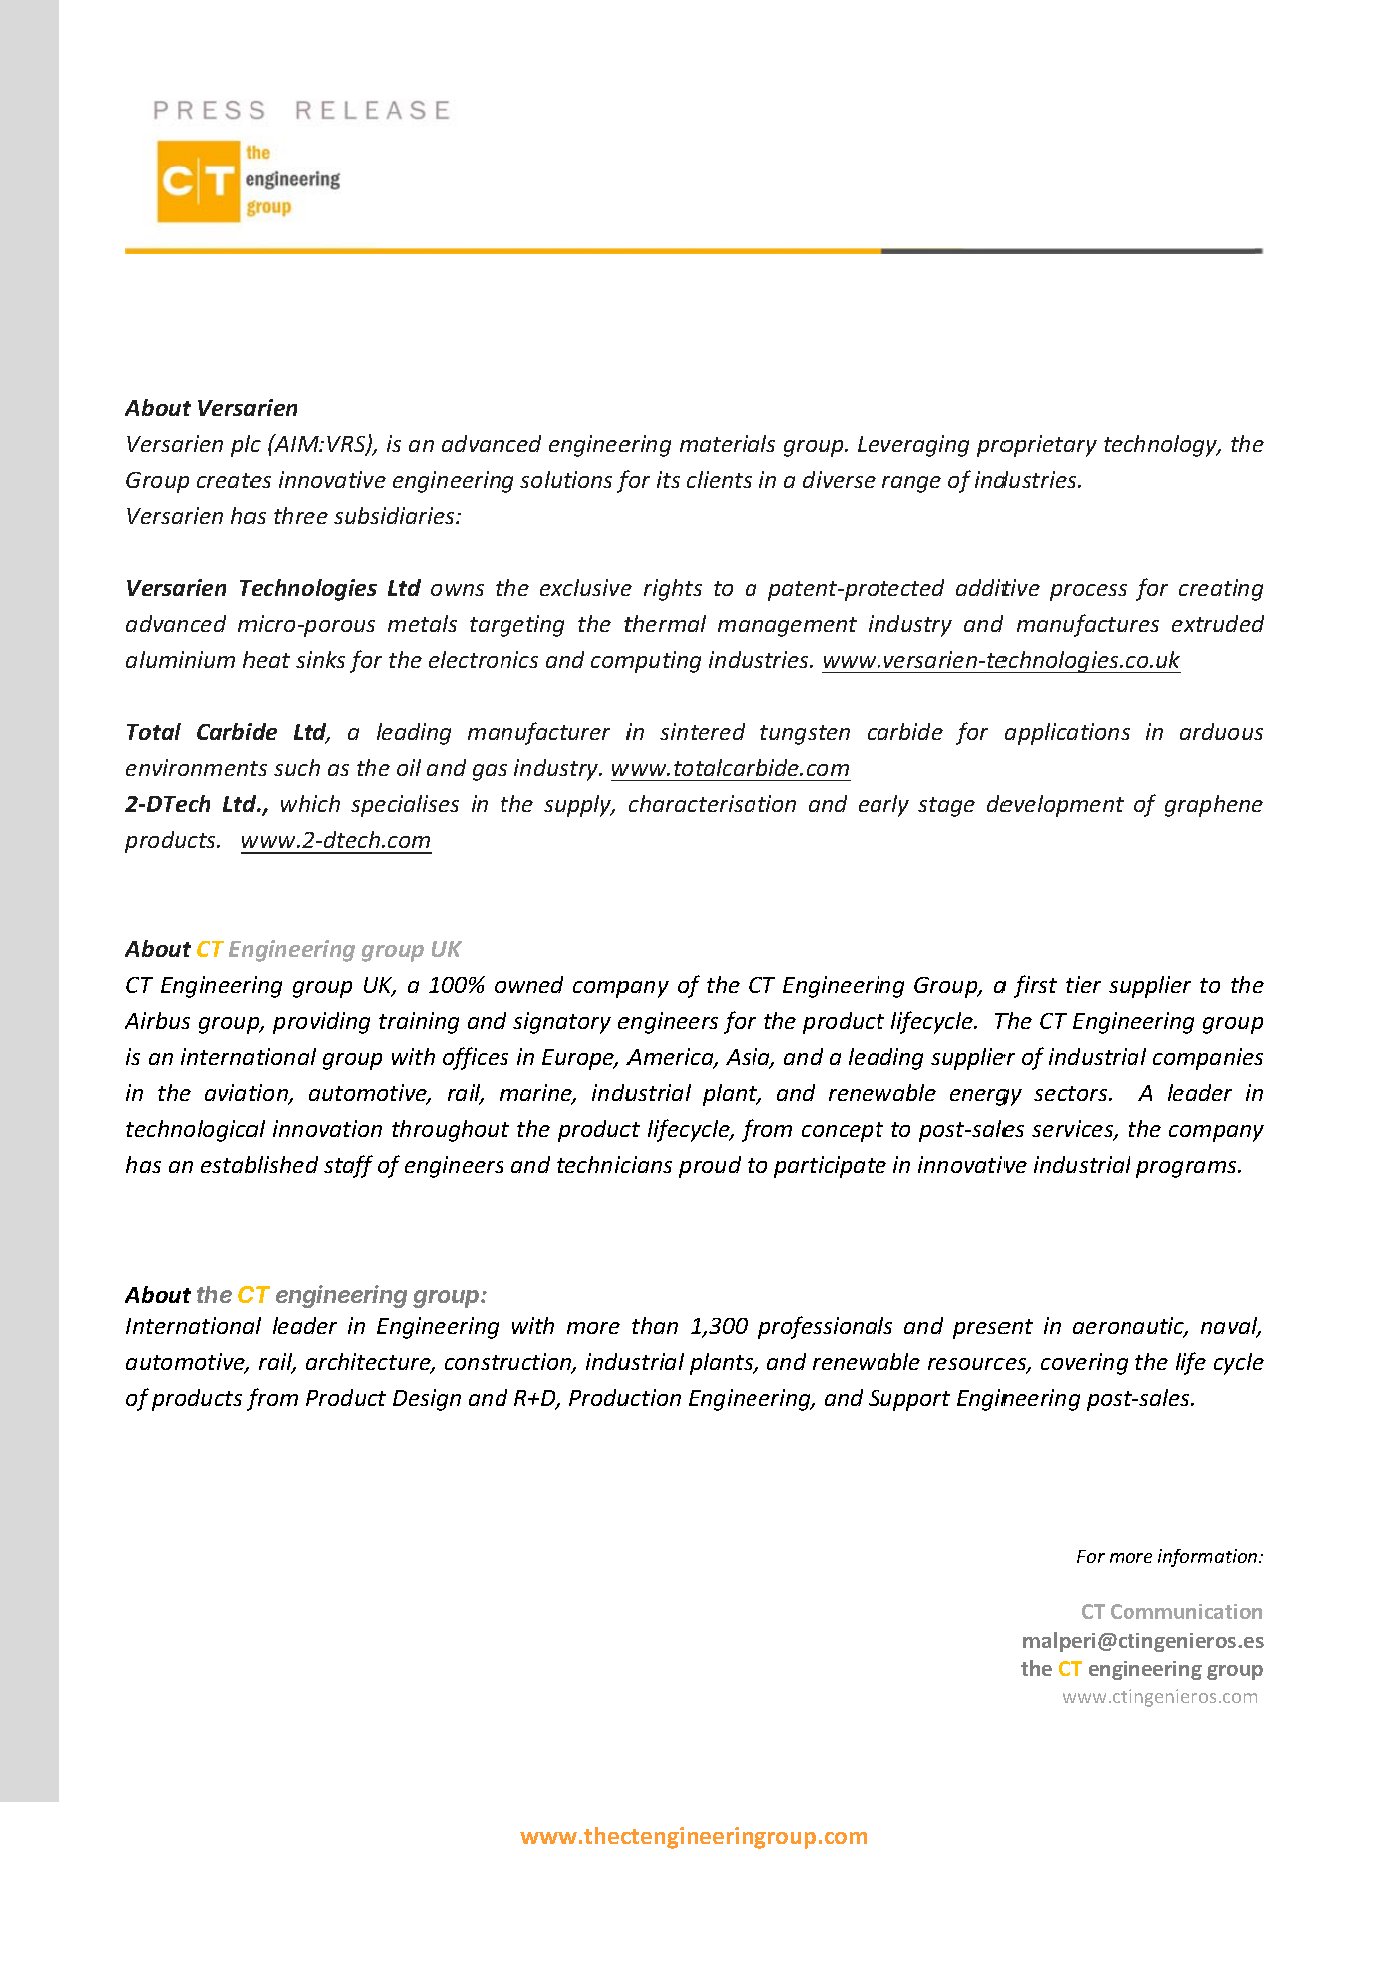  What do you see at coordinates (427, 1400) in the document?
I see `Design` at bounding box center [427, 1400].
